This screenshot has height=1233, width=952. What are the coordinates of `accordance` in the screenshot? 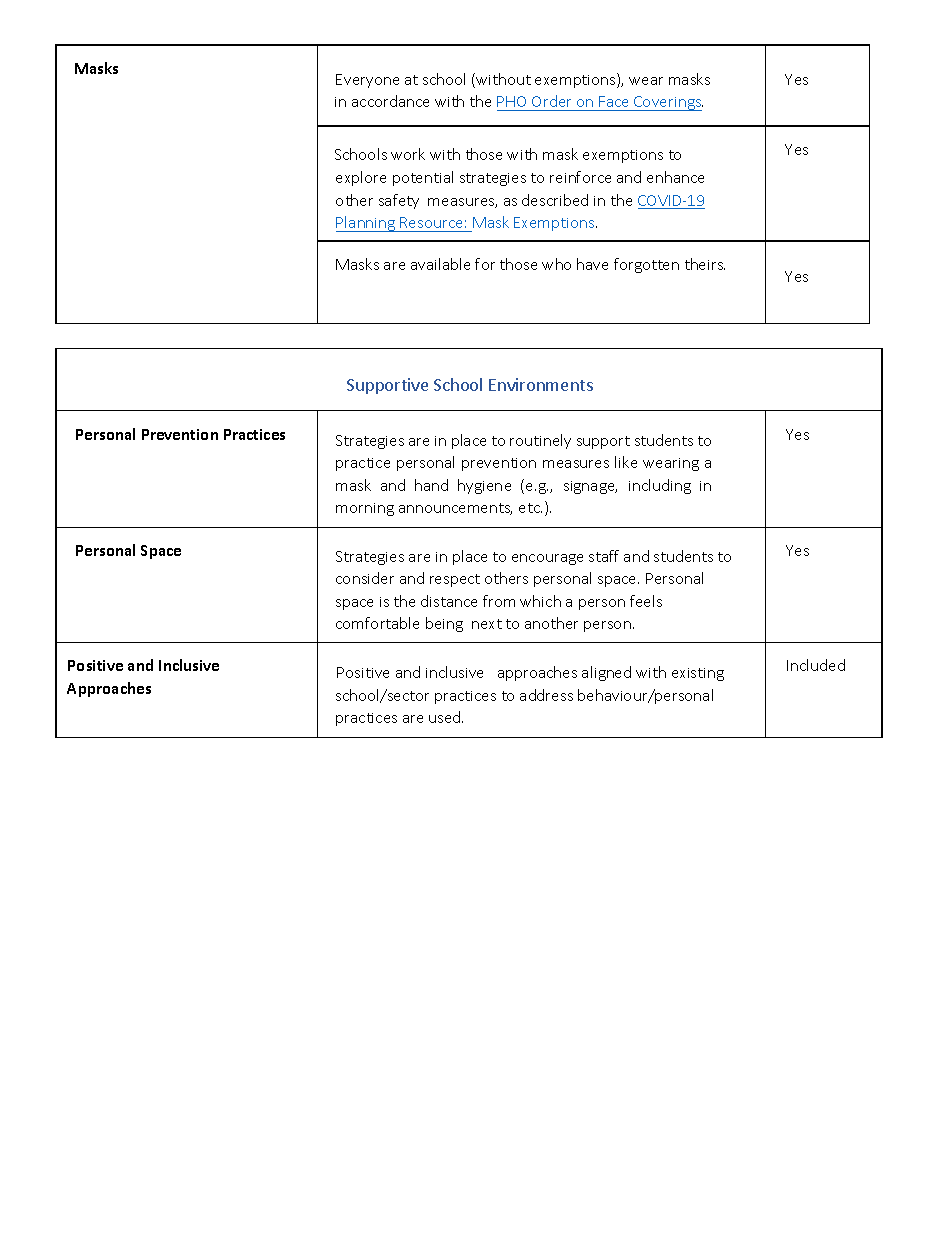 It's located at (390, 101).
